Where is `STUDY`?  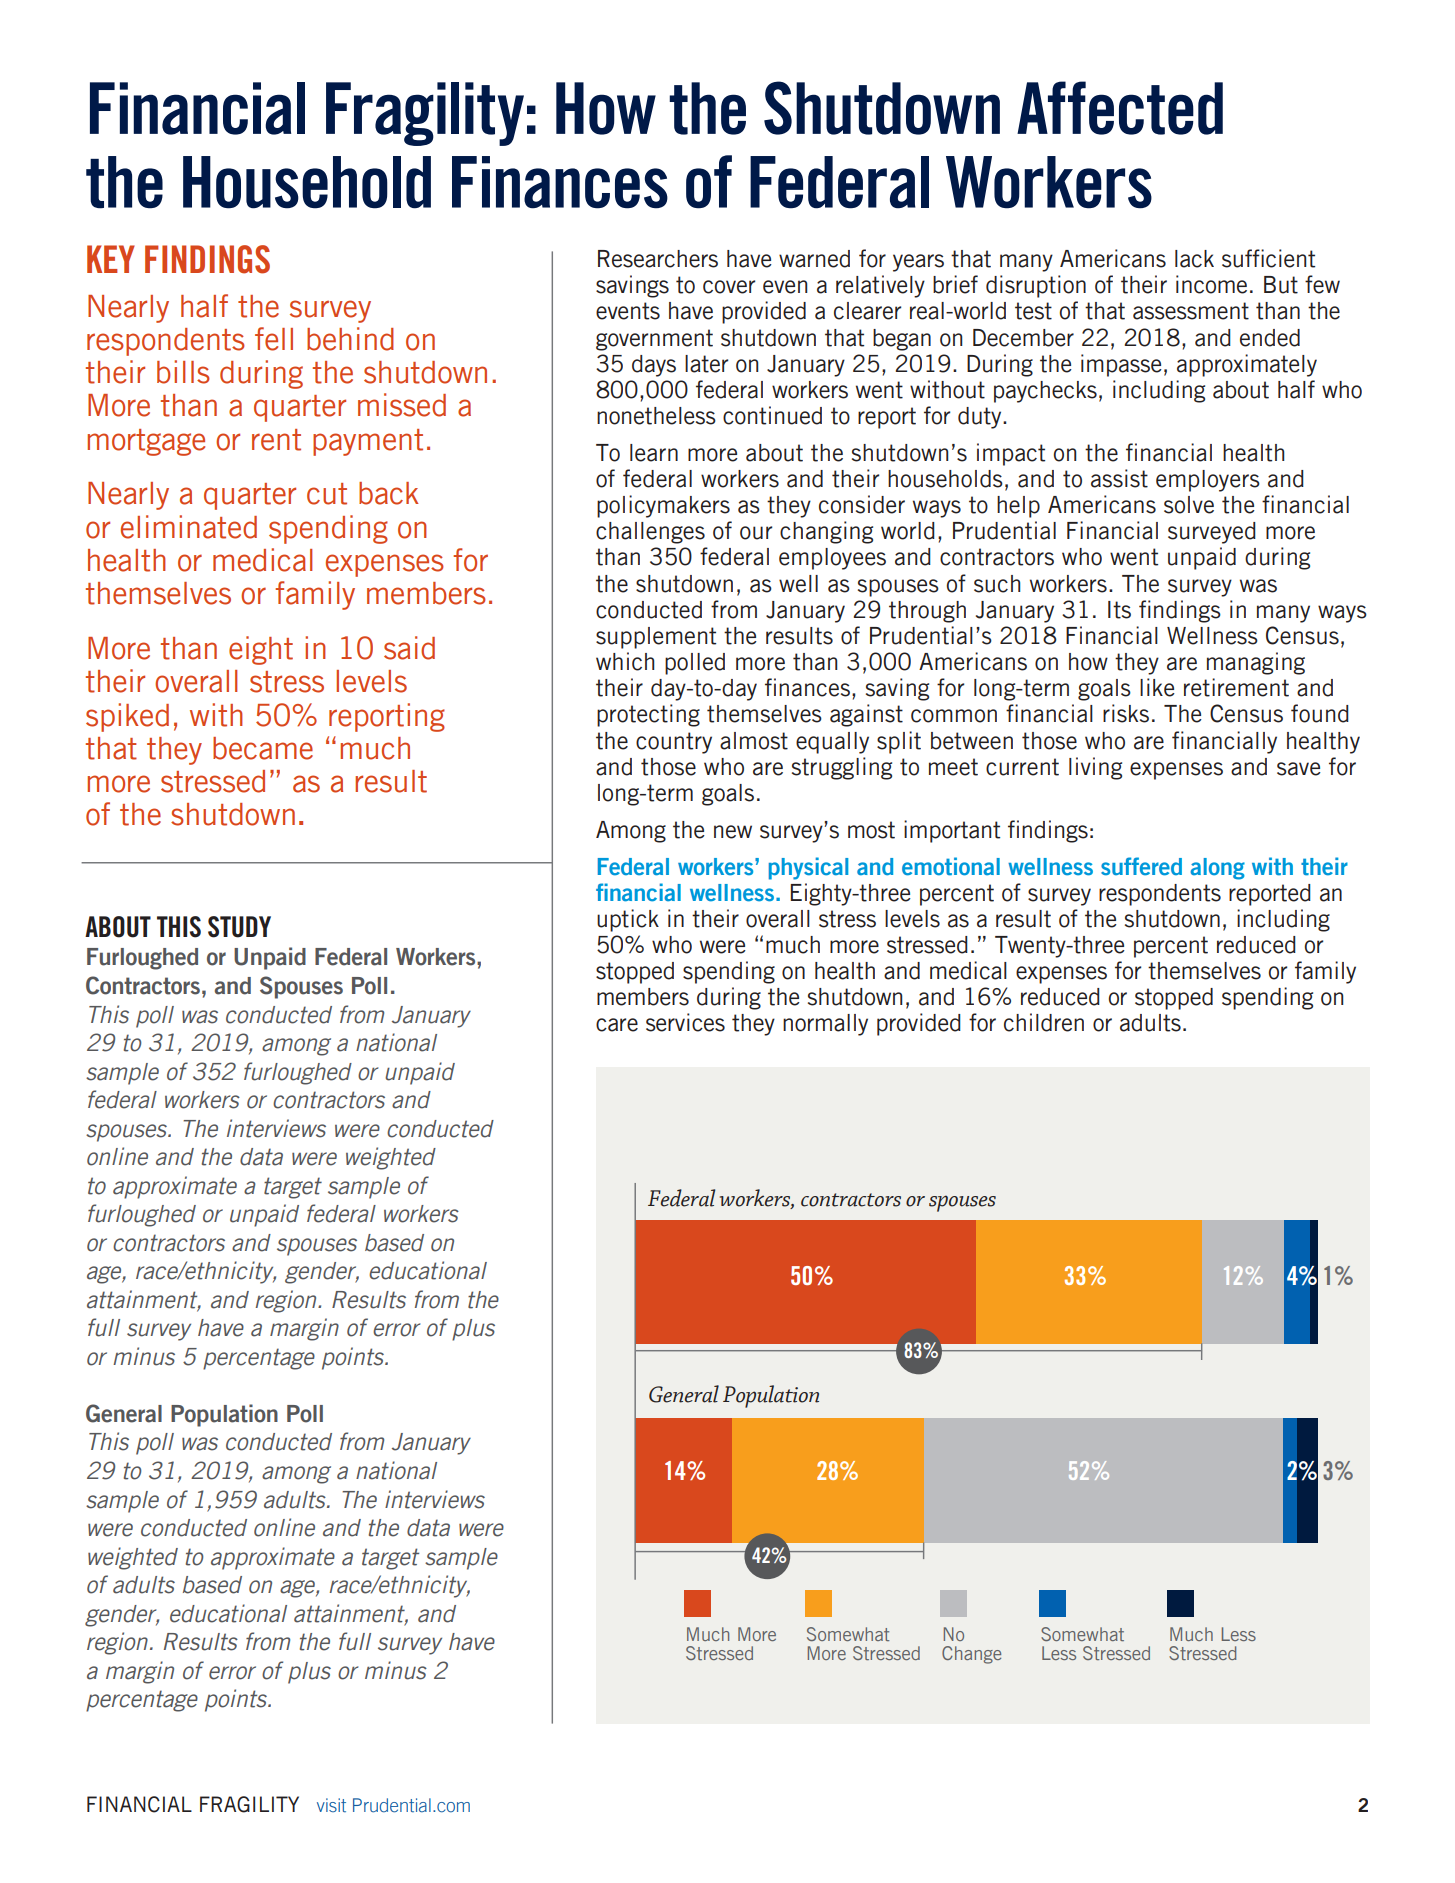 STUDY is located at coordinates (239, 927).
